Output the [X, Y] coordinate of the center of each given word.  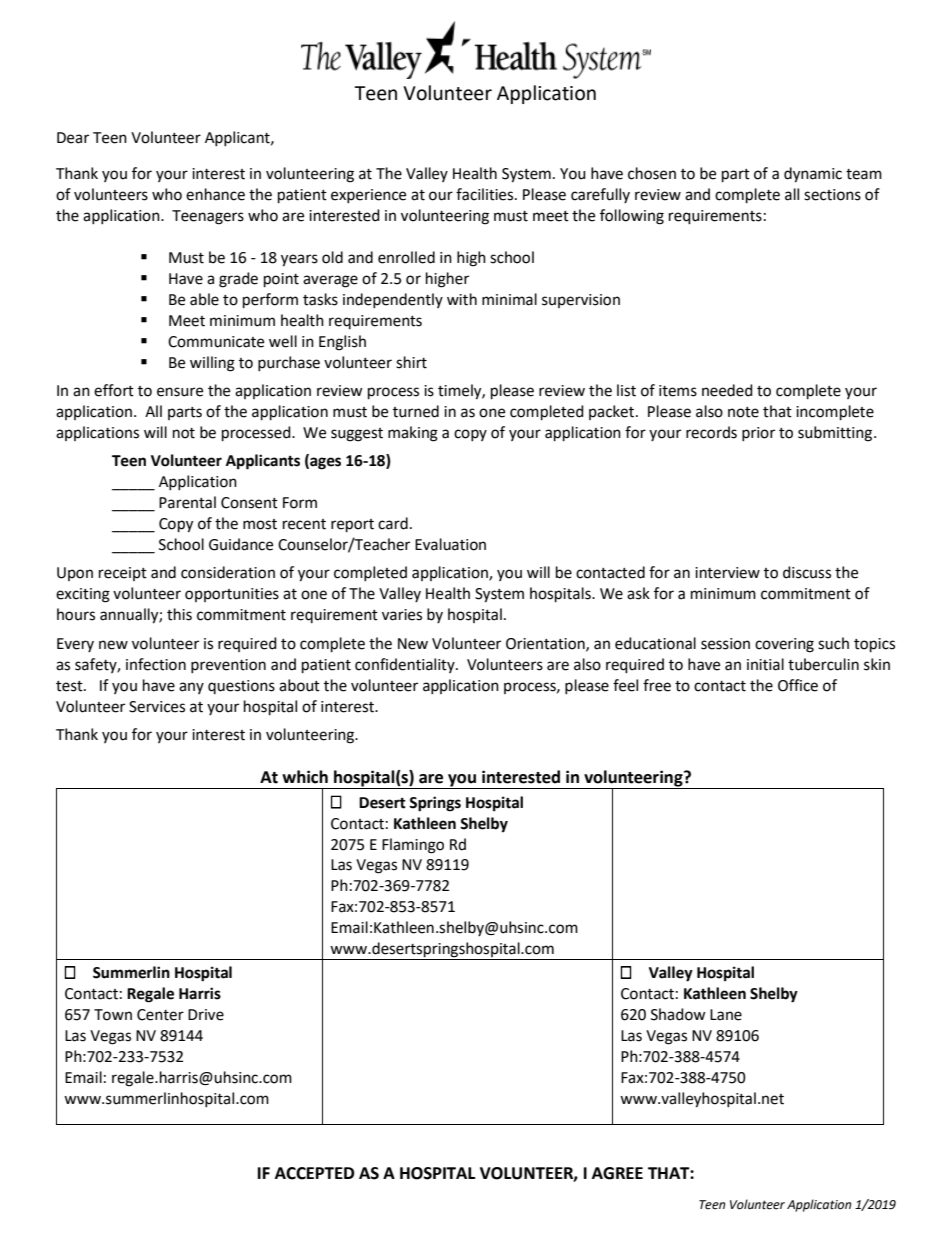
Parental [187, 502]
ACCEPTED [314, 1173]
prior [758, 434]
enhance [215, 194]
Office [798, 685]
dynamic [813, 175]
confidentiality [406, 665]
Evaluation [450, 544]
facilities [486, 194]
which [305, 777]
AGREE [617, 1173]
